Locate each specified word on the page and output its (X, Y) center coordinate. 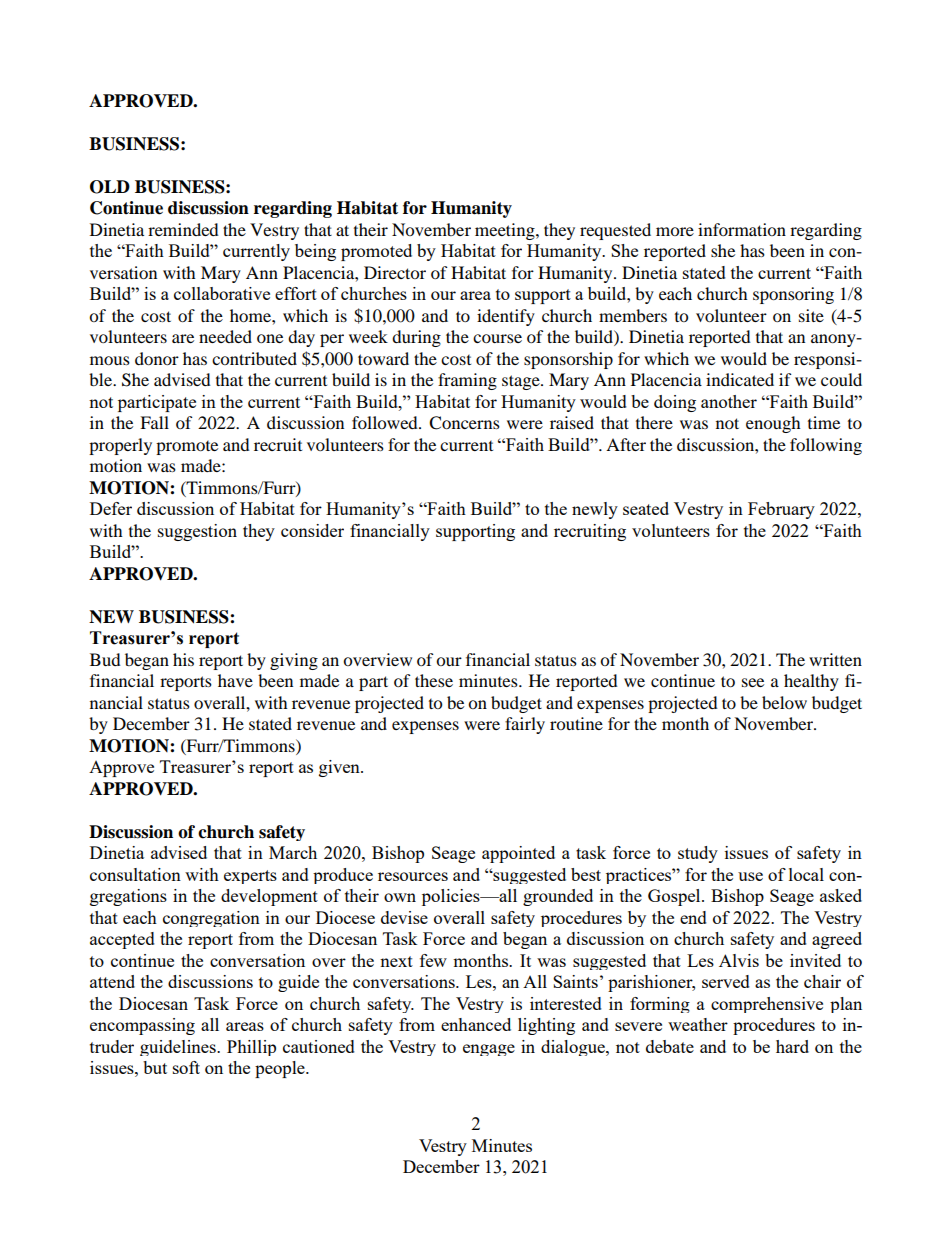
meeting (506, 231)
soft (186, 1067)
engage (489, 1050)
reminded (183, 229)
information (742, 229)
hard (792, 1046)
